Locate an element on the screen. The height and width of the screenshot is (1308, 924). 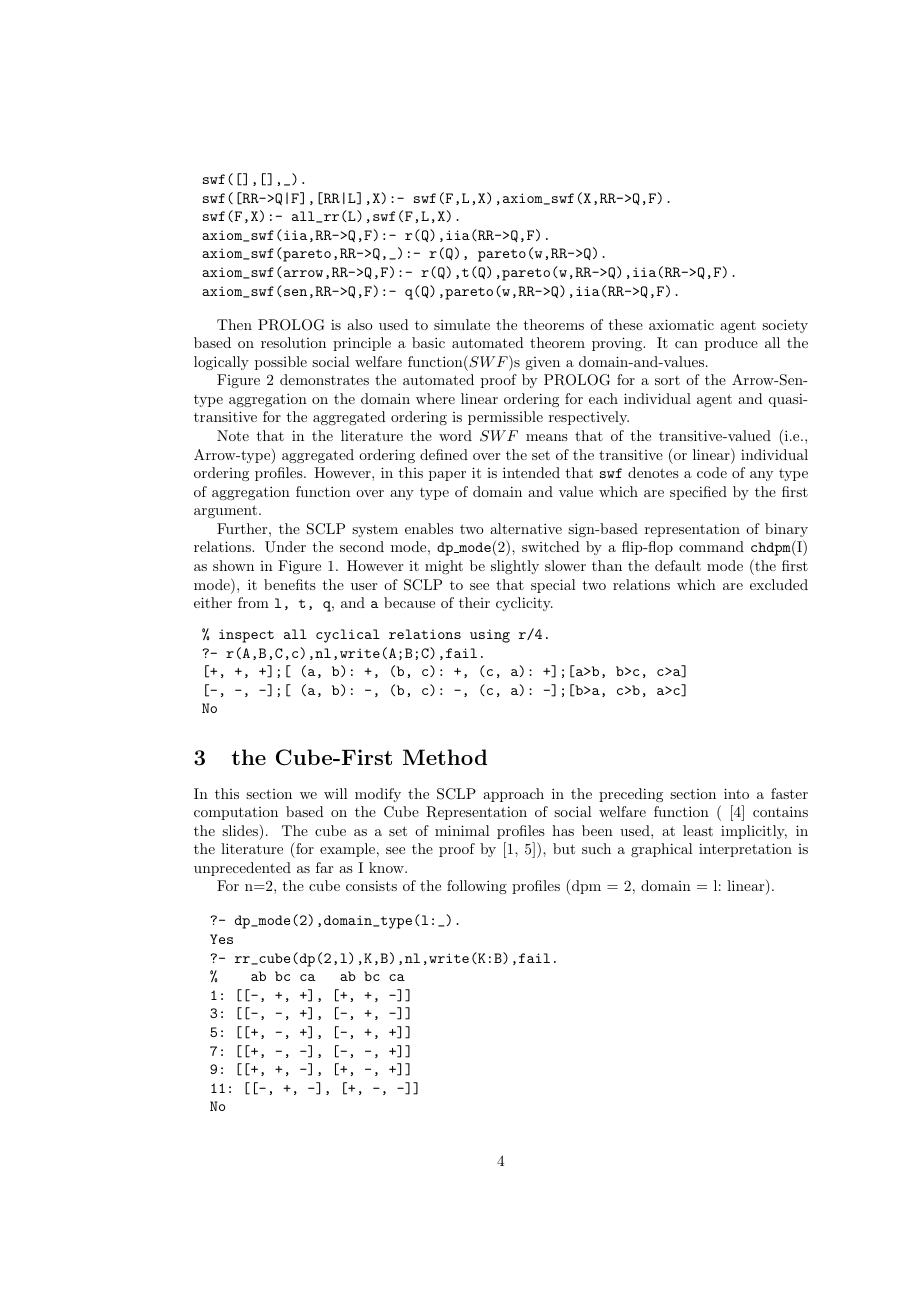
Method is located at coordinates (445, 757).
